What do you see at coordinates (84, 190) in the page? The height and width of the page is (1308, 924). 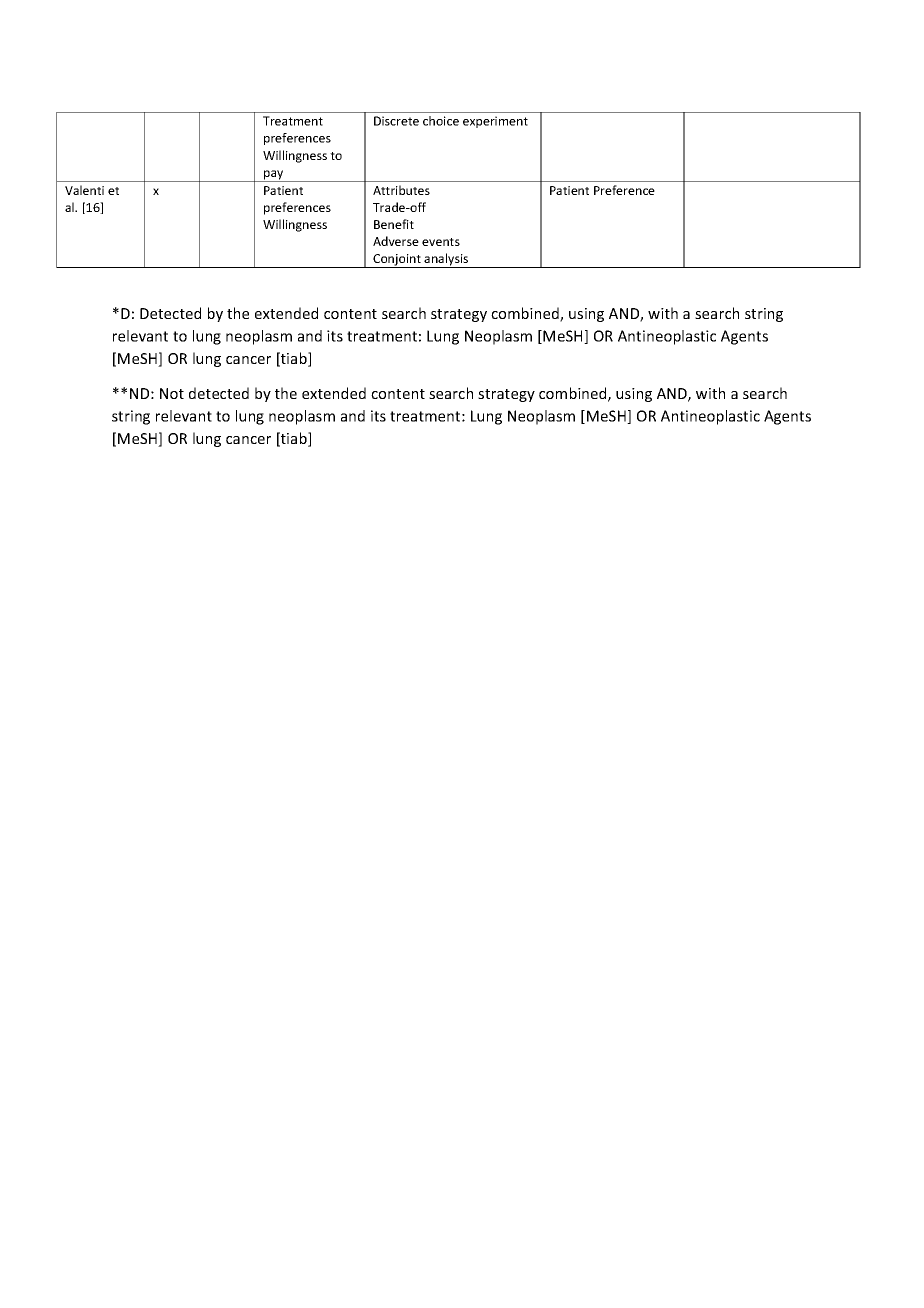 I see `Valenti` at bounding box center [84, 190].
